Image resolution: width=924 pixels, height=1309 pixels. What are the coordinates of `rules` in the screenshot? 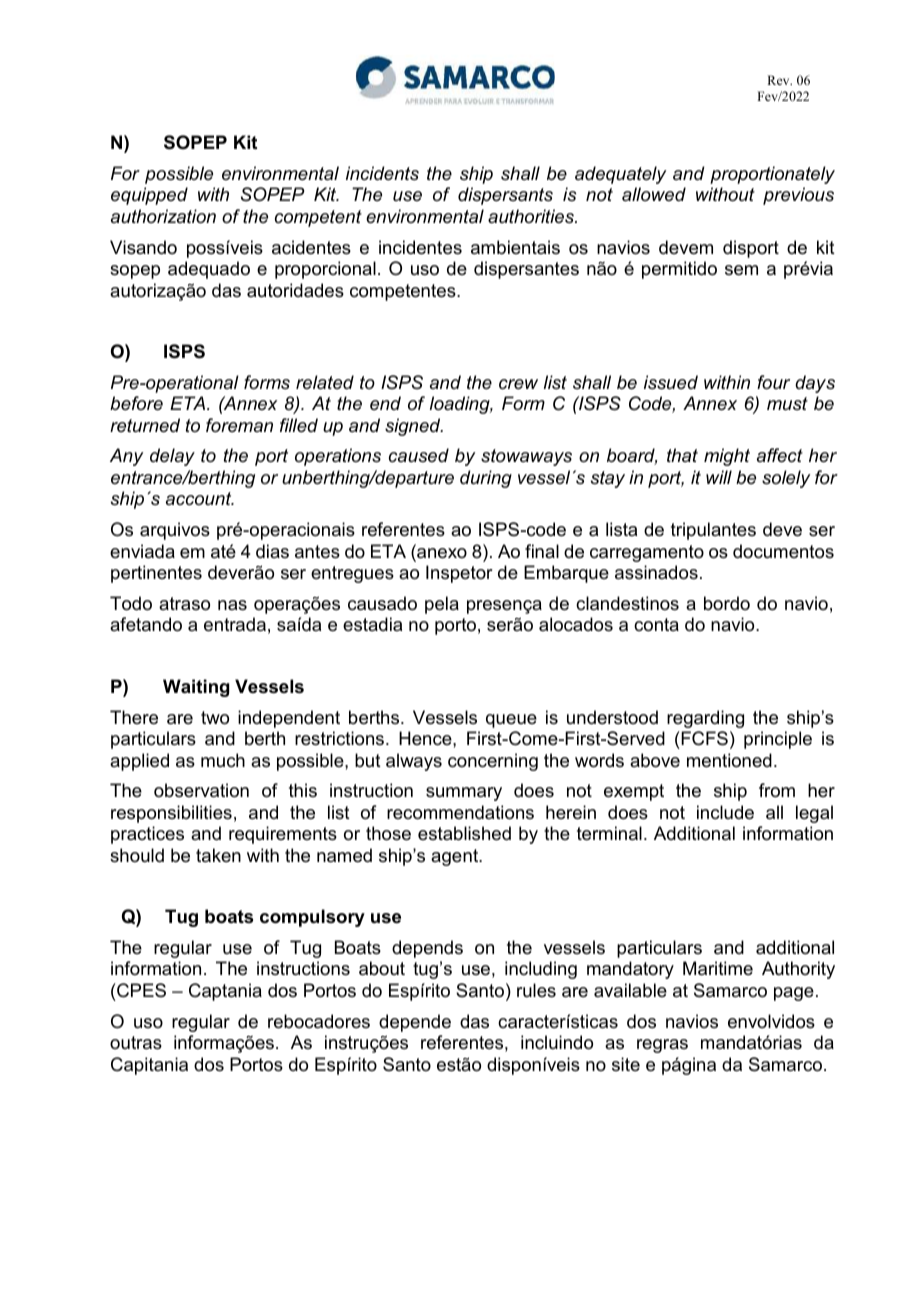 It's located at (536, 990).
